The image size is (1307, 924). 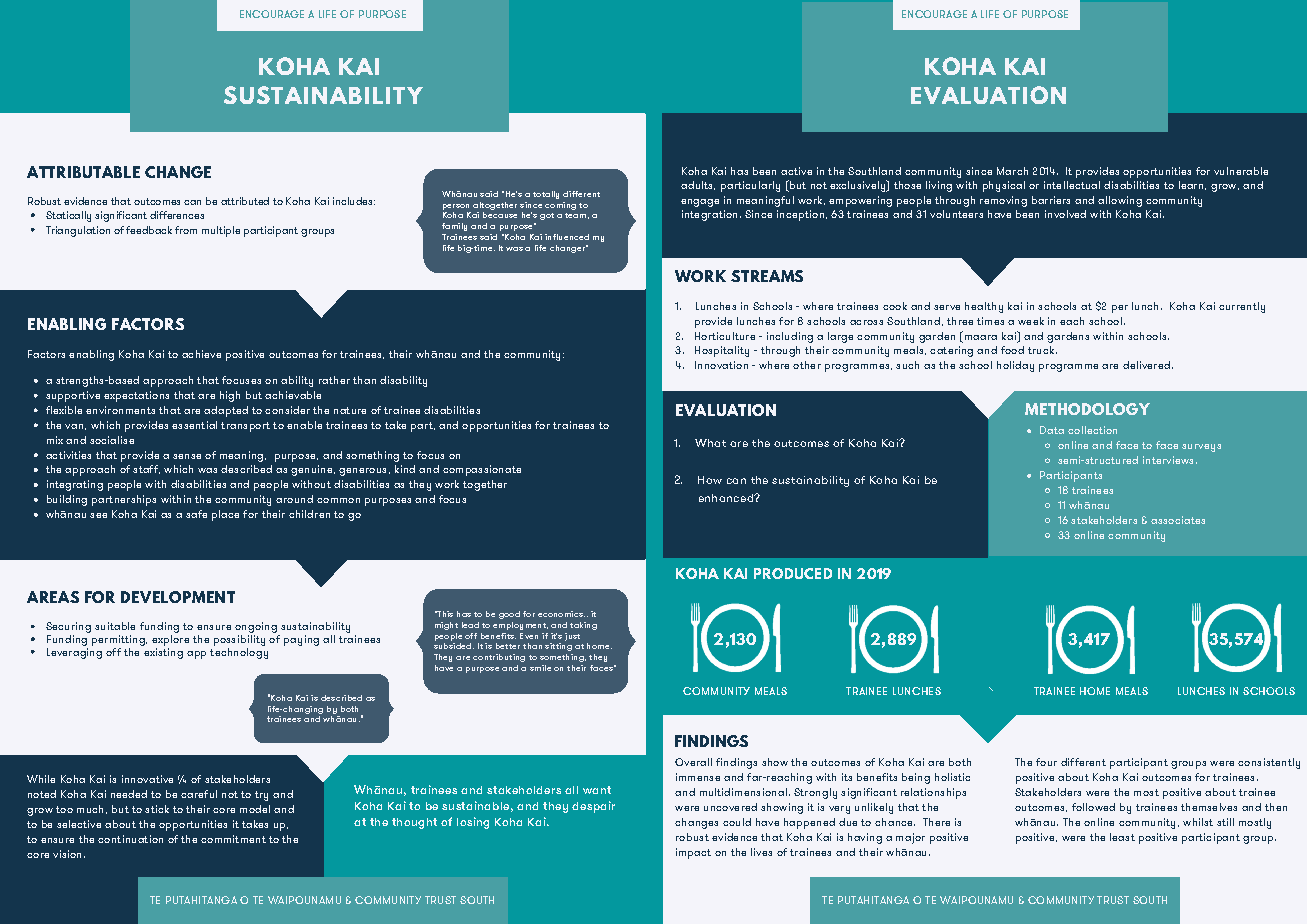 What do you see at coordinates (233, 839) in the screenshot?
I see `commitment` at bounding box center [233, 839].
